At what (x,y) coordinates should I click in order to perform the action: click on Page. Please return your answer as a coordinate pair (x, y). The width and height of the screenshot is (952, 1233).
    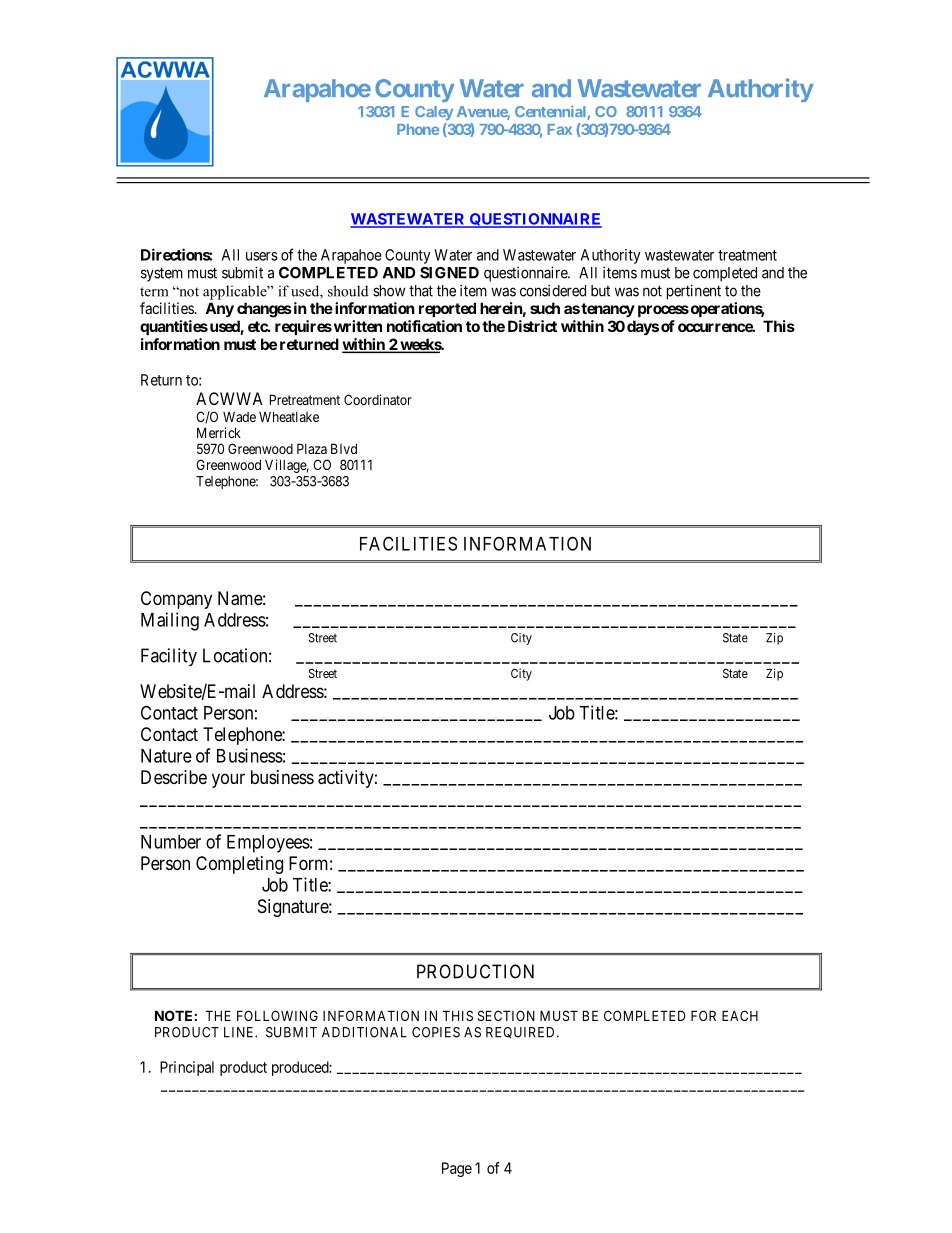
    Looking at the image, I should click on (457, 1169).
